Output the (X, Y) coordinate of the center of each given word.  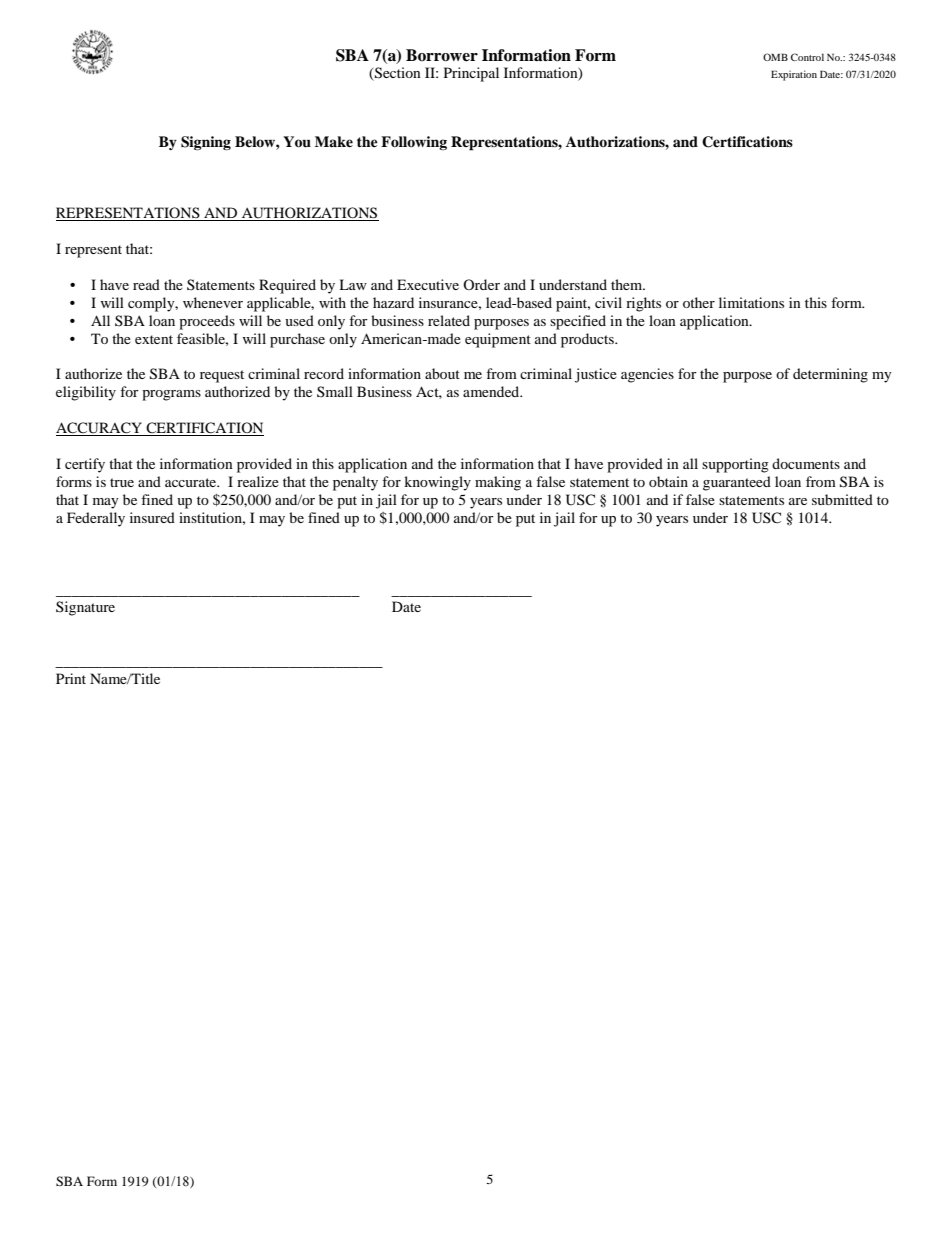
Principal (471, 74)
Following (414, 143)
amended (492, 391)
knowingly (437, 483)
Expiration (794, 75)
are (798, 501)
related (449, 320)
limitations (751, 302)
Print (71, 678)
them (628, 284)
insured (152, 517)
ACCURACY (100, 429)
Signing (206, 143)
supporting (735, 465)
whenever (213, 302)
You (297, 142)
